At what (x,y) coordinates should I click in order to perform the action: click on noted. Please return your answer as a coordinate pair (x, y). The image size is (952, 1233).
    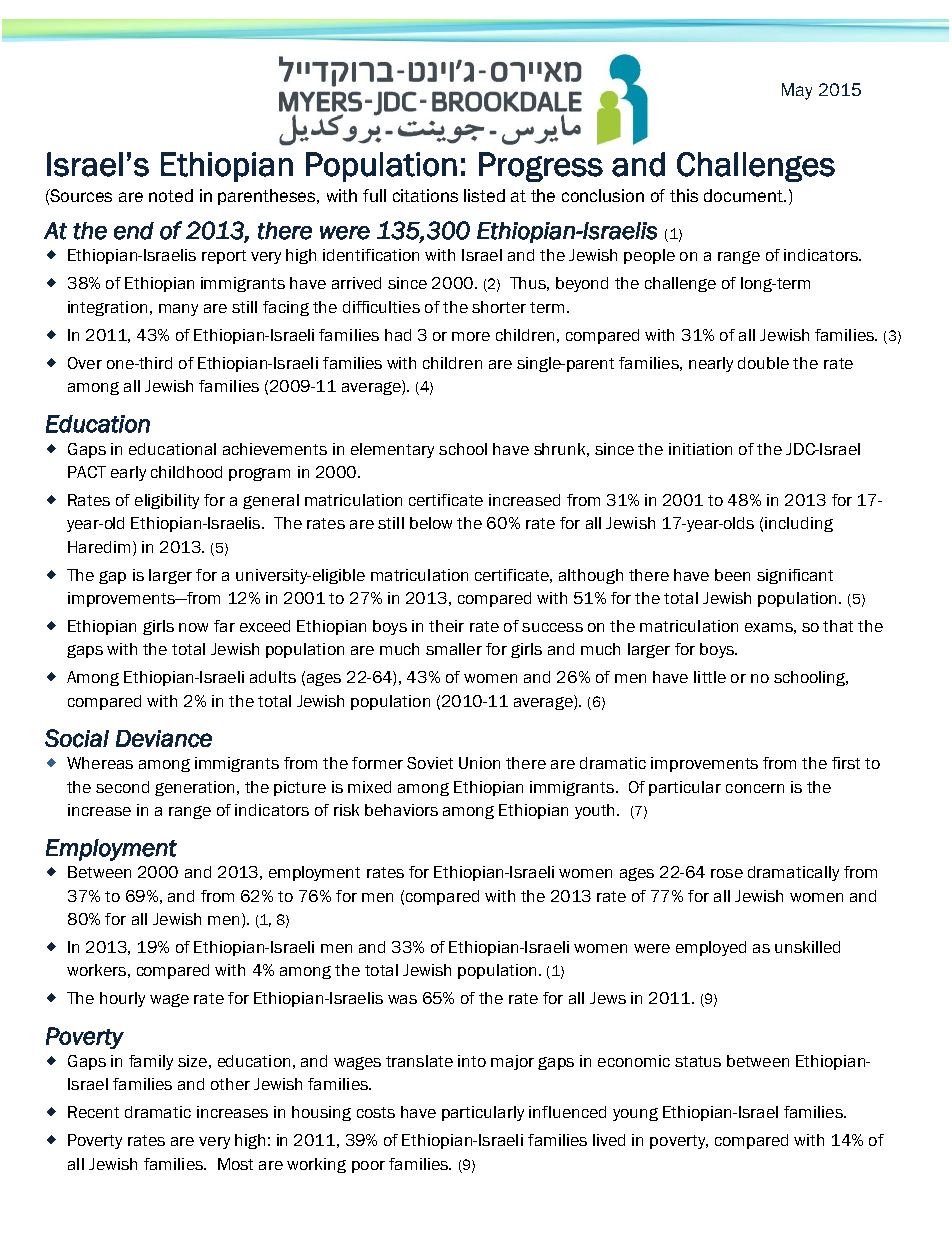
    Looking at the image, I should click on (171, 195).
